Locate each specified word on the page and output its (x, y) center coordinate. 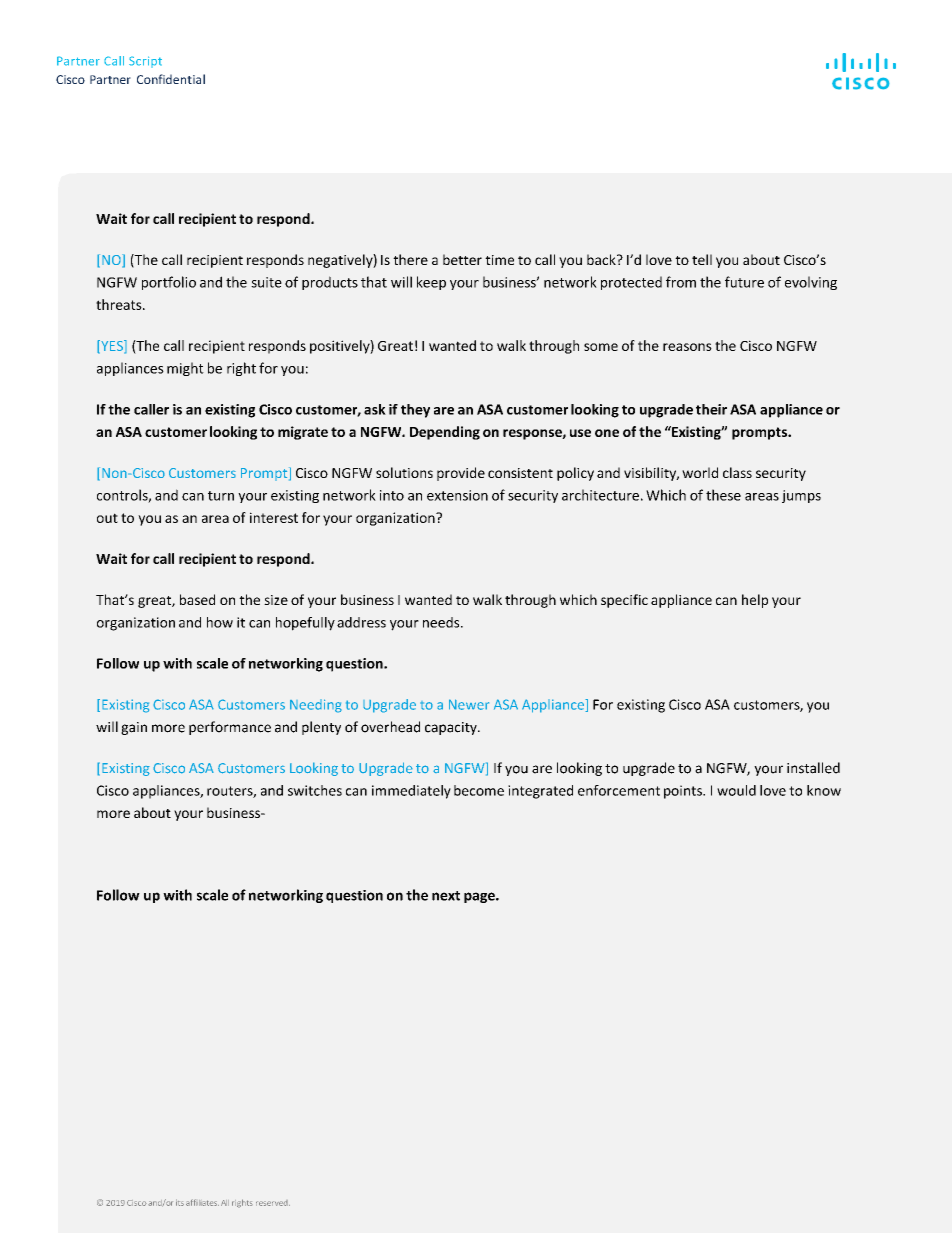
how (220, 622)
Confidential (171, 79)
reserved (273, 1203)
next (446, 896)
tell (702, 259)
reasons (687, 347)
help (755, 601)
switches (315, 790)
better (462, 259)
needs (442, 622)
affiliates (202, 1202)
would (736, 790)
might (185, 369)
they (415, 411)
